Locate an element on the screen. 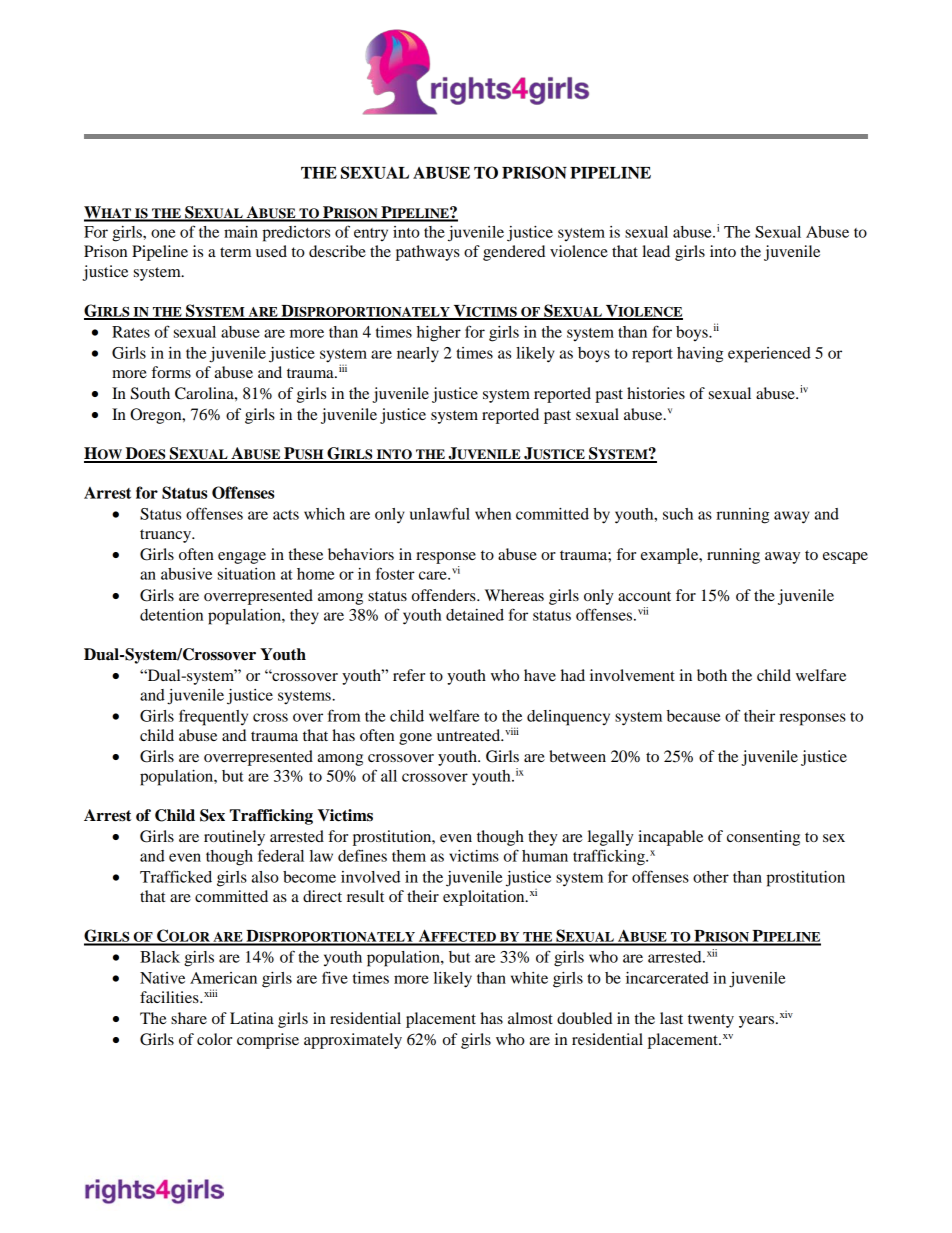 Image resolution: width=952 pixels, height=1233 pixels. histories is located at coordinates (656, 393).
